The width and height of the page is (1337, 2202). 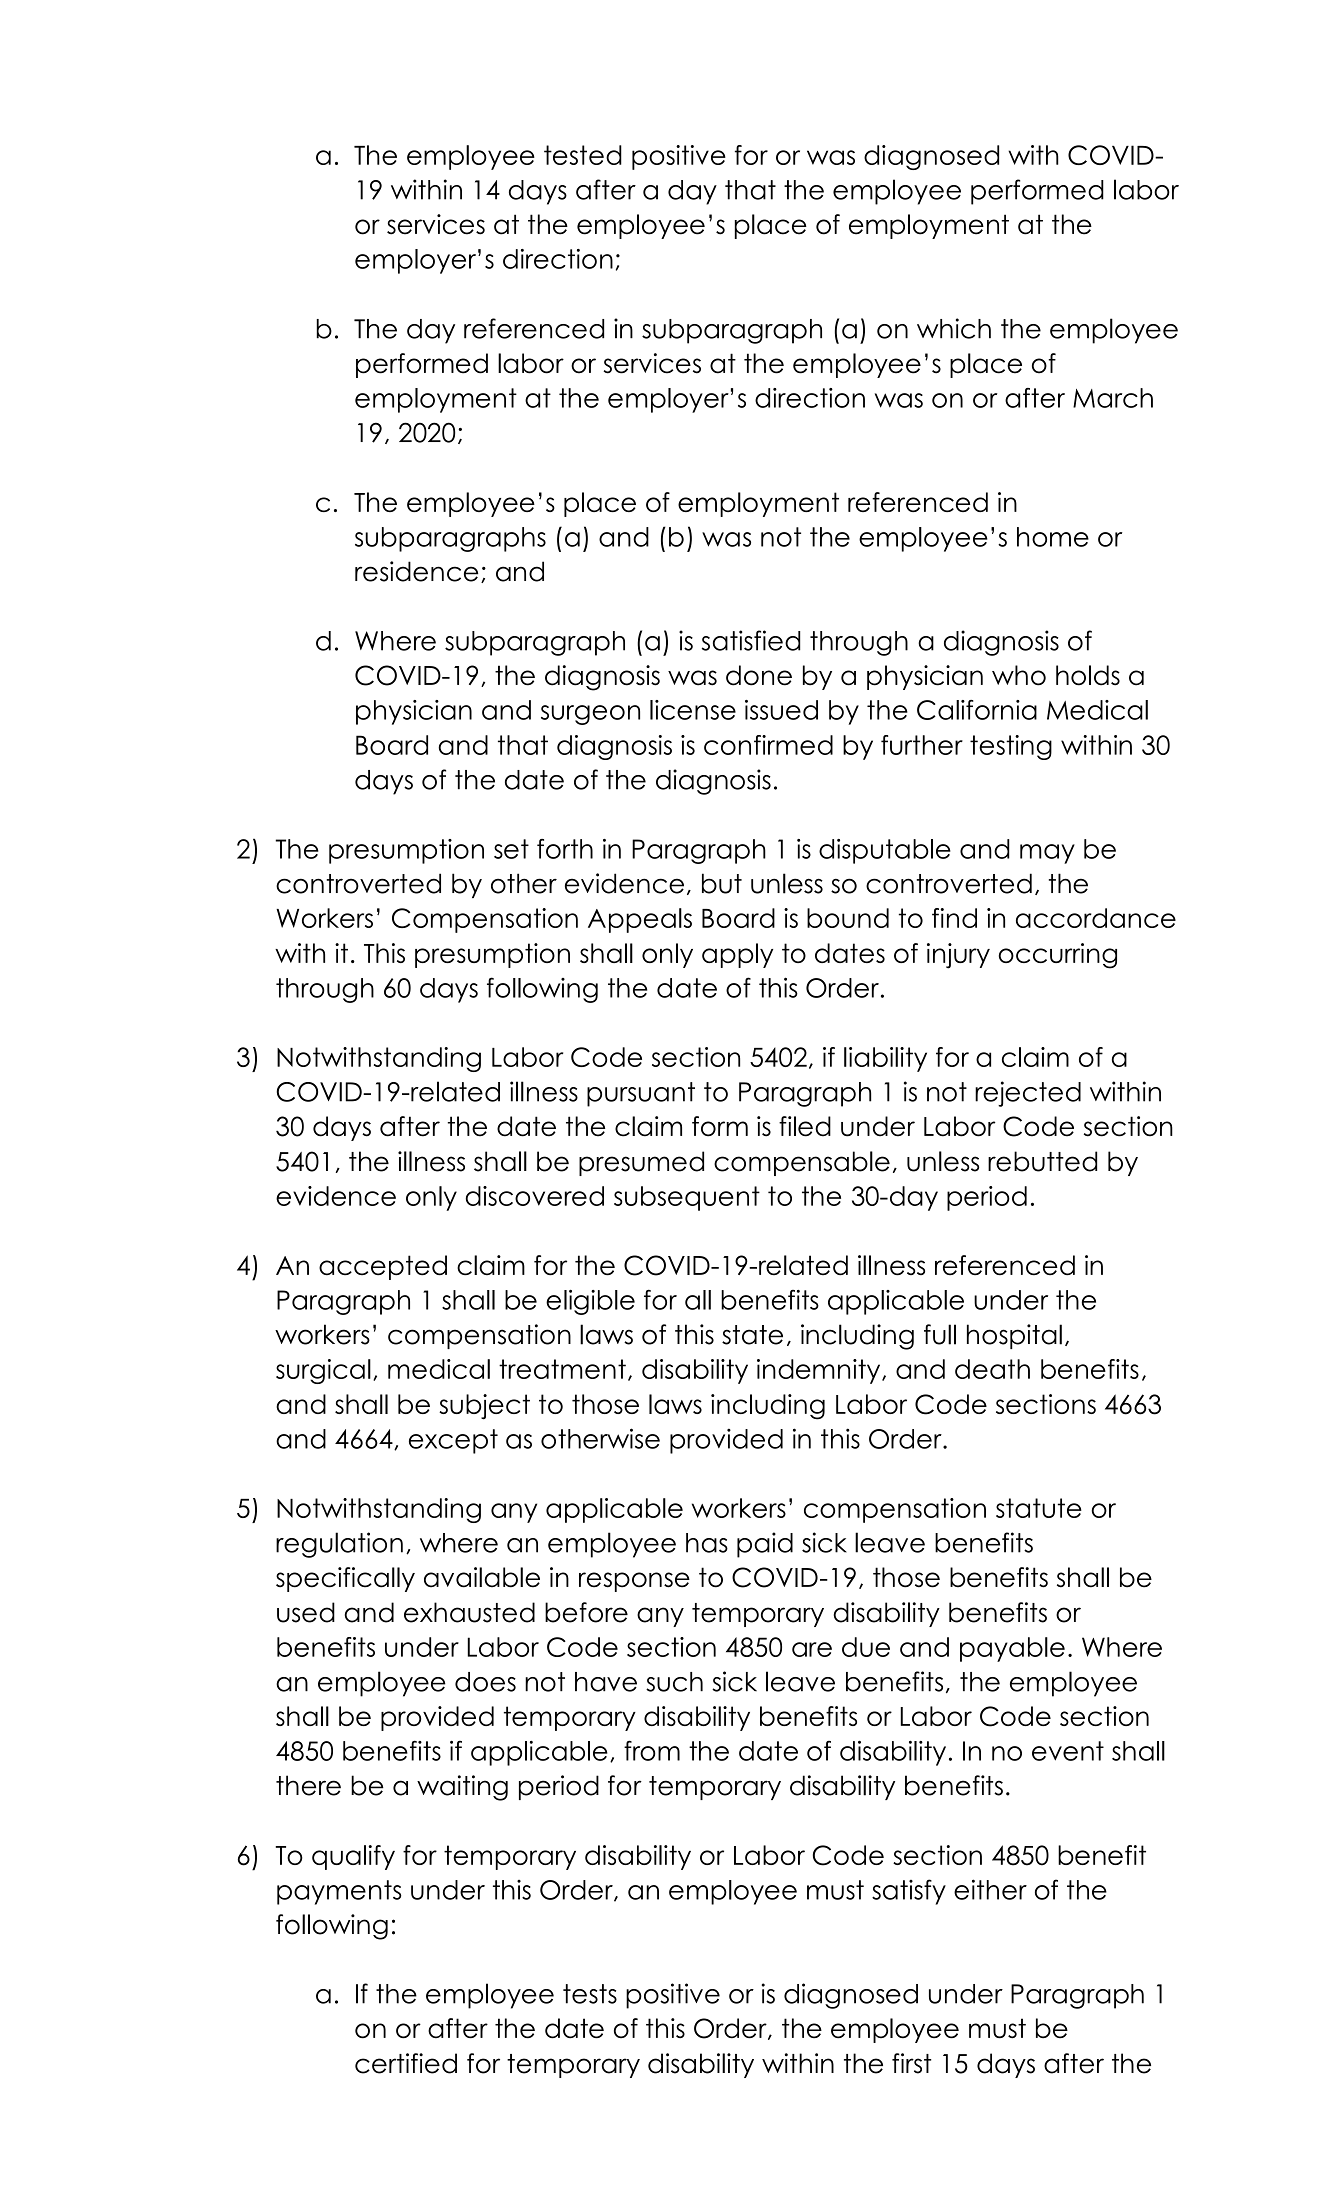 I want to click on tested, so click(x=583, y=155).
